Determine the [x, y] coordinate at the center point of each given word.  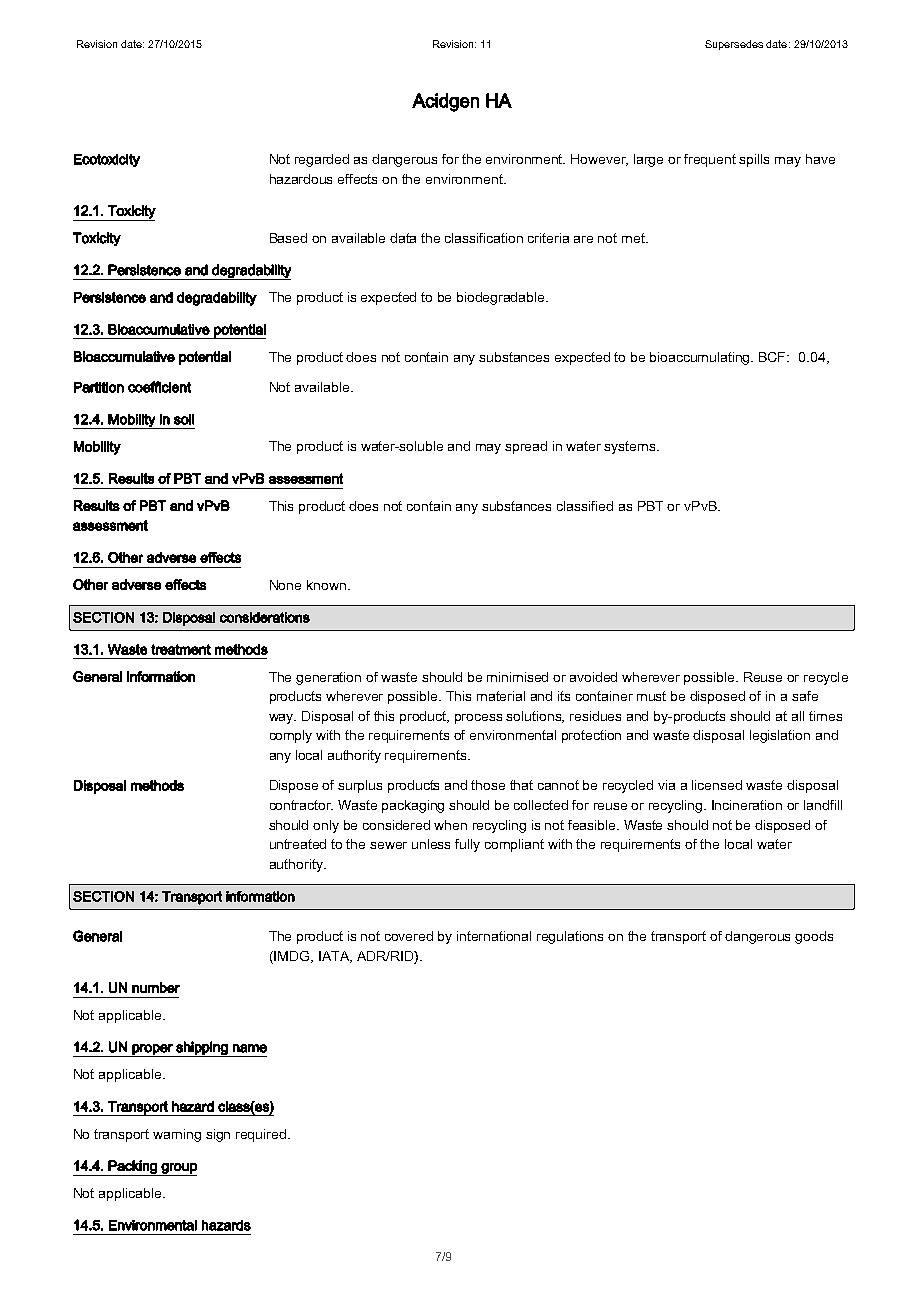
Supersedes [734, 45]
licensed [717, 785]
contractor [301, 805]
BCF [774, 357]
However [599, 160]
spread [526, 447]
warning [177, 1135]
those [488, 785]
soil [184, 419]
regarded [322, 160]
